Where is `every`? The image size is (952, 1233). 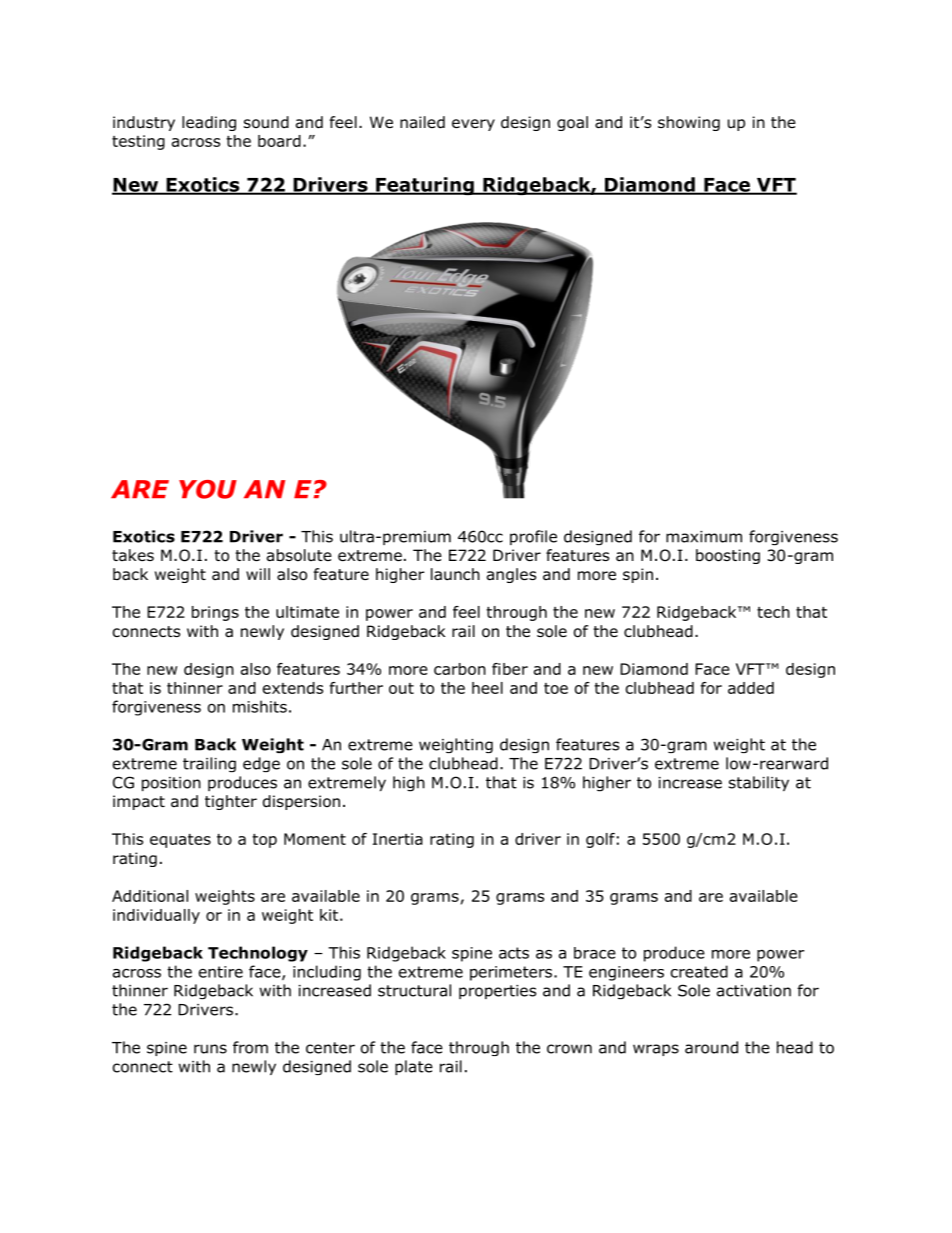 every is located at coordinates (473, 125).
